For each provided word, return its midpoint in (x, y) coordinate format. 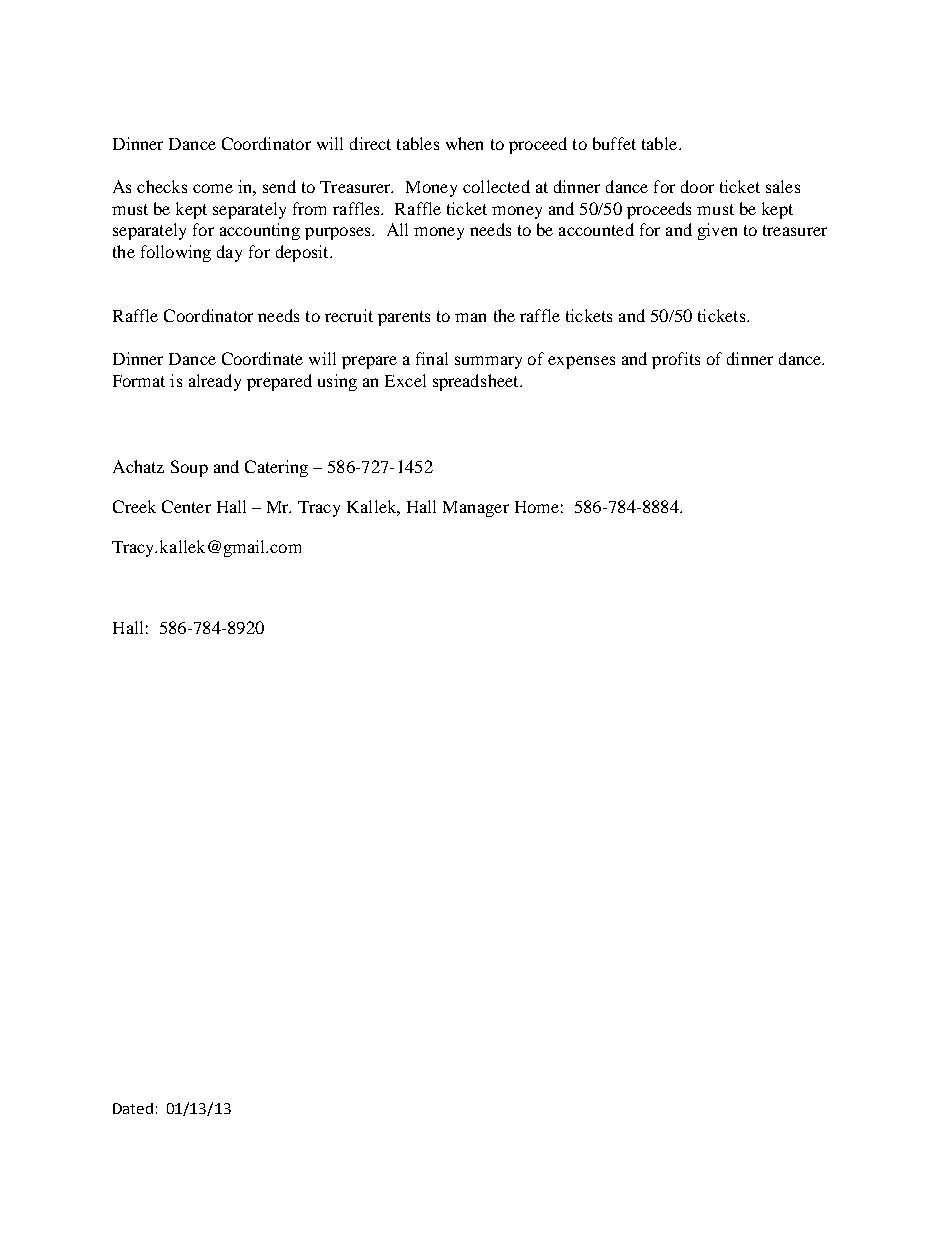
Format (139, 381)
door (697, 186)
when (464, 143)
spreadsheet (477, 382)
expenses (581, 362)
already (215, 382)
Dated (133, 1108)
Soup (189, 468)
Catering (276, 468)
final (432, 358)
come (213, 188)
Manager (476, 509)
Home (537, 507)
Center (186, 506)
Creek (134, 506)
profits (676, 360)
